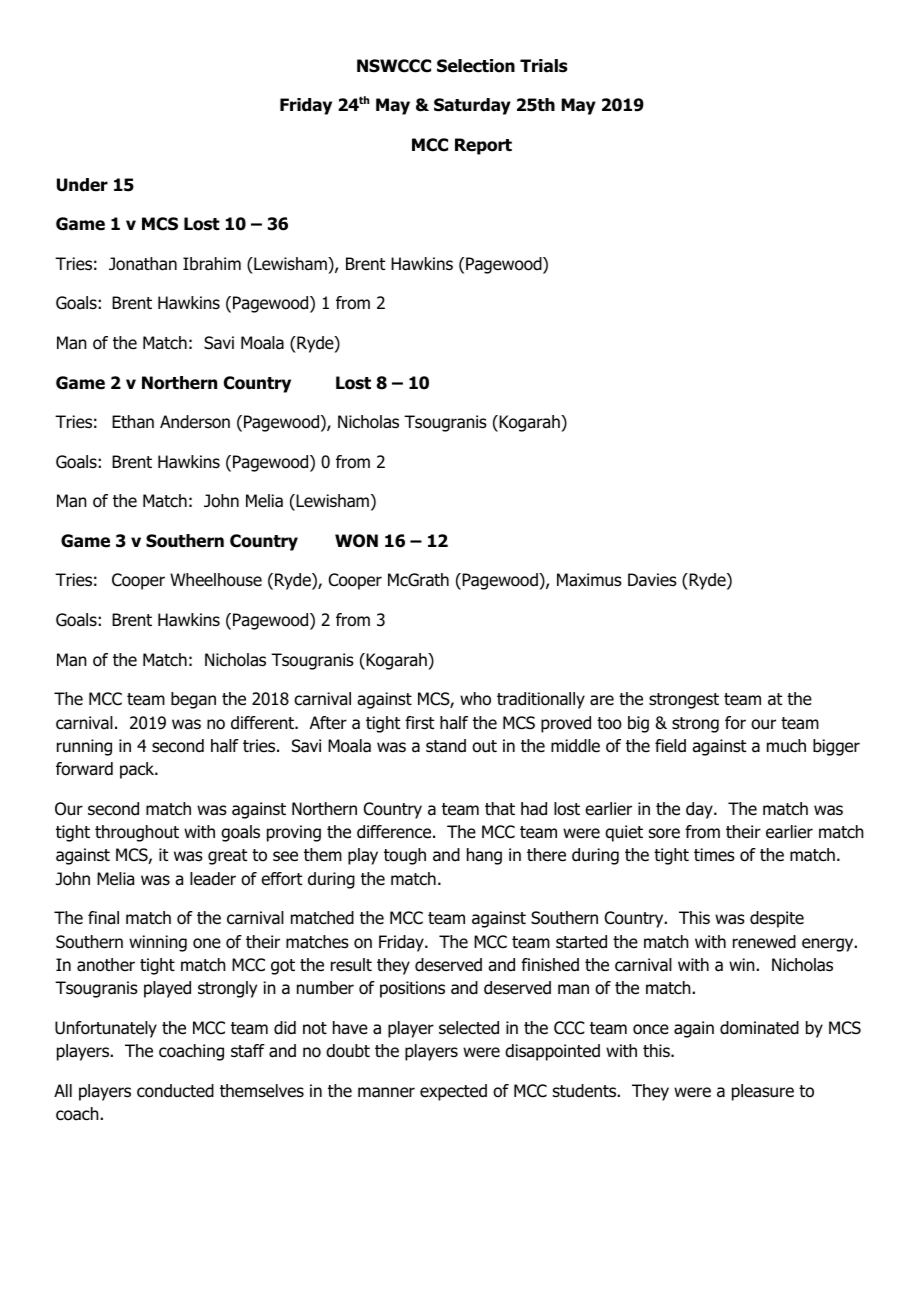  Describe the element at coordinates (763, 1092) in the document. I see `pleasure` at that location.
